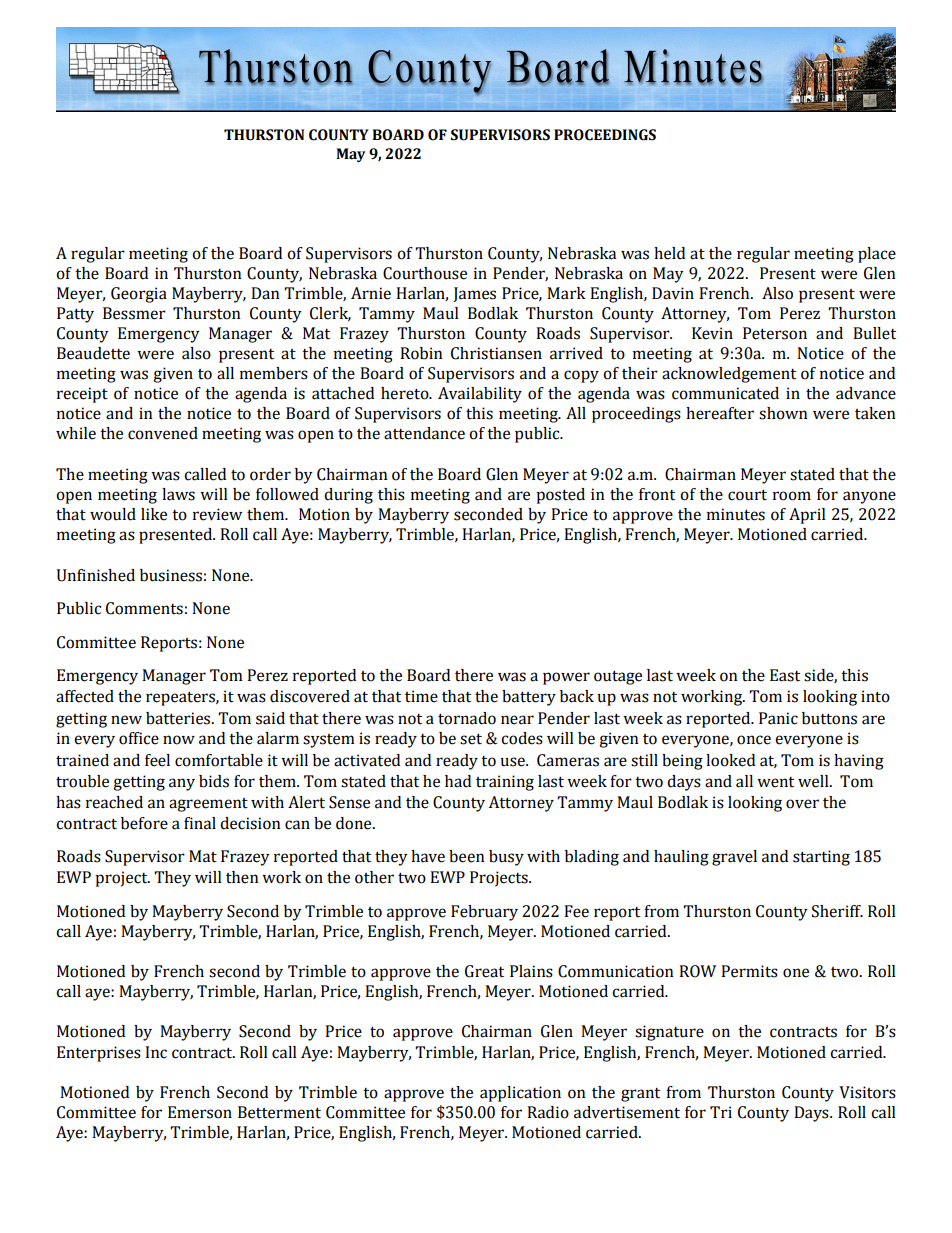 The height and width of the screenshot is (1233, 952). I want to click on James, so click(474, 294).
